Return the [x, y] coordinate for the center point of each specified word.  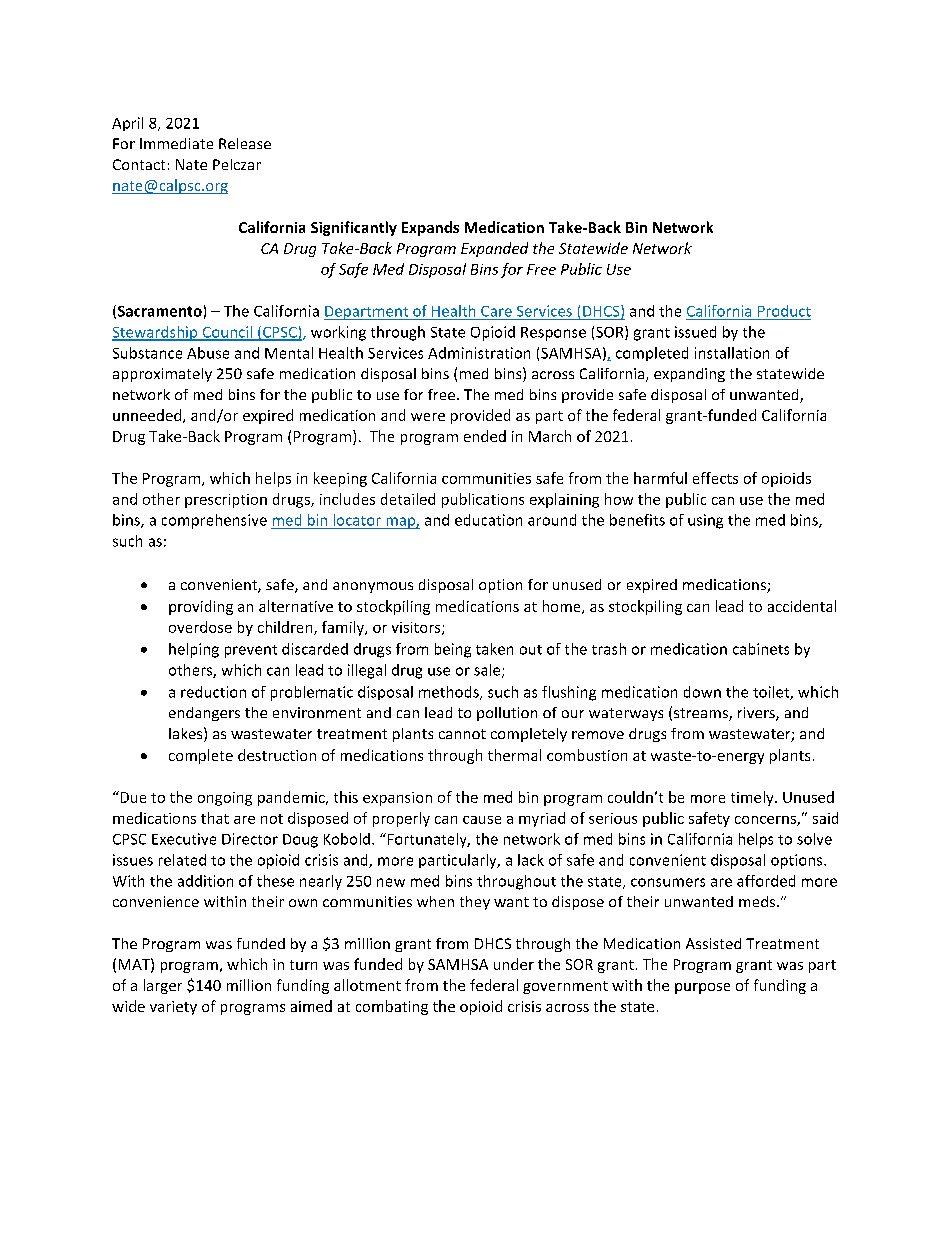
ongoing [225, 799]
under [514, 964]
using [705, 521]
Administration [479, 353]
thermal [514, 755]
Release [245, 143]
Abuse [208, 353]
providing [201, 607]
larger [163, 986]
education [488, 520]
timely [753, 798]
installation [732, 353]
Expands [430, 228]
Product [784, 311]
